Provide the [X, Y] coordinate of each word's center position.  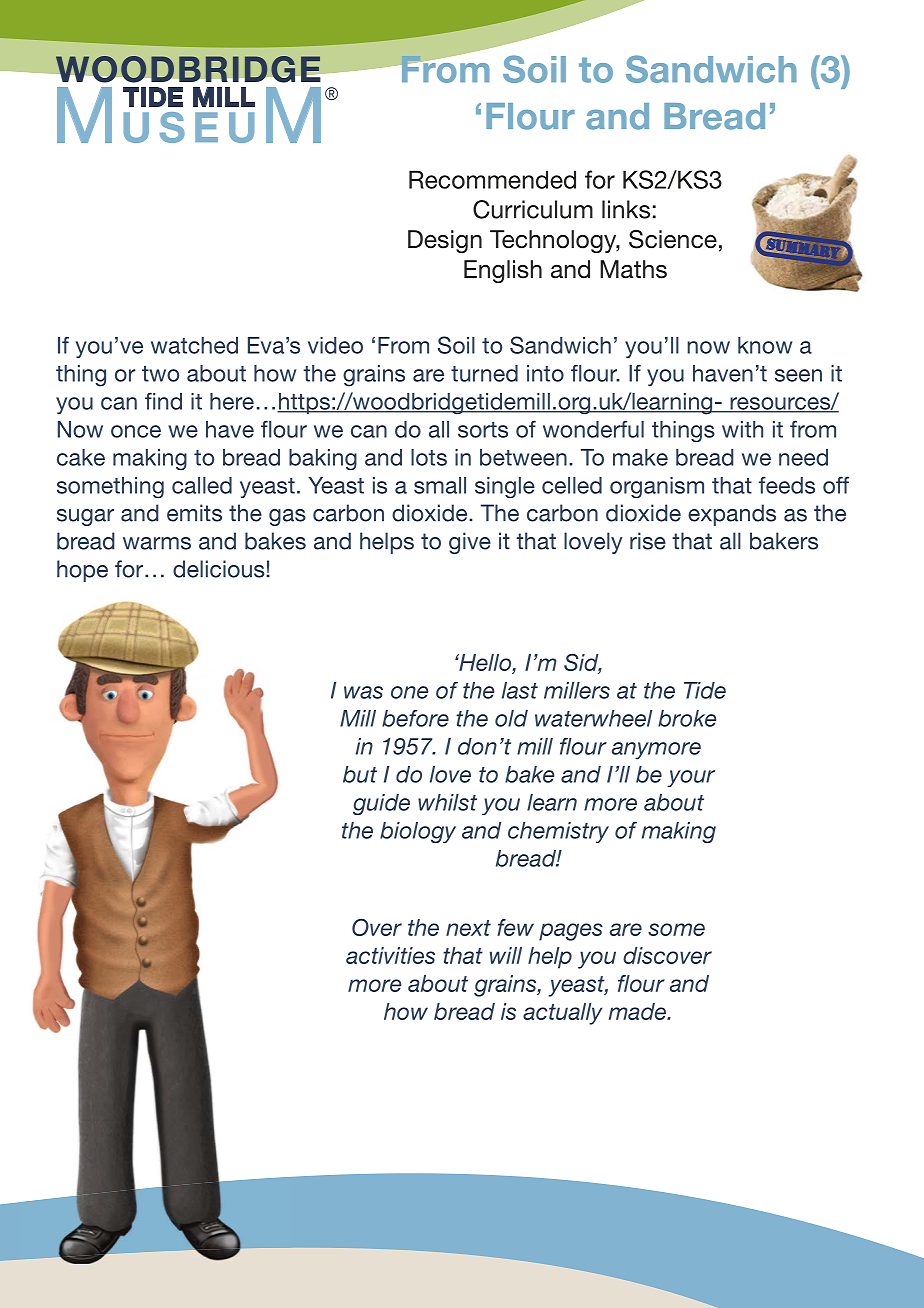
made [638, 1011]
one [410, 692]
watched [194, 345]
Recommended [492, 179]
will [506, 955]
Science [673, 239]
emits [194, 513]
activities [390, 955]
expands [732, 515]
